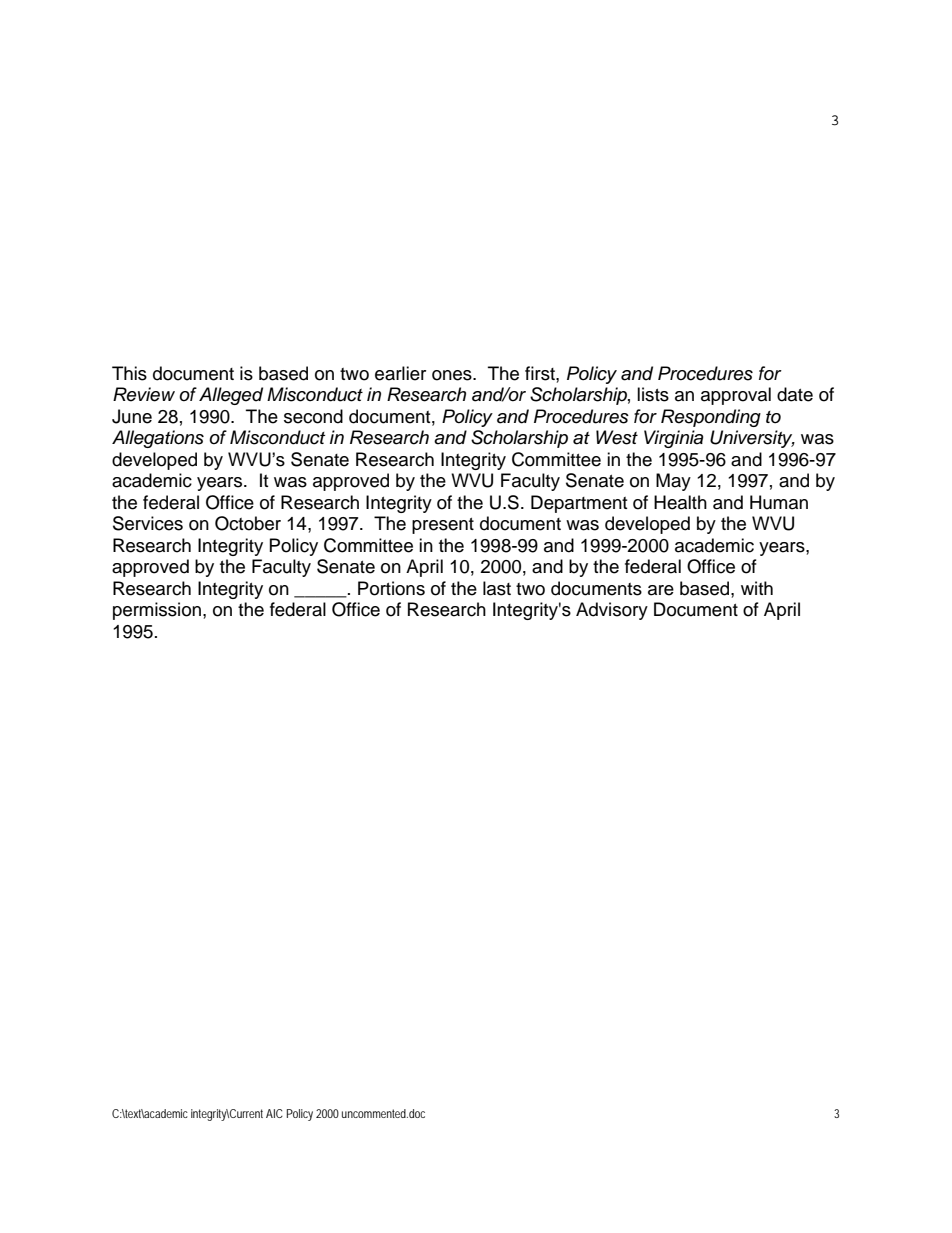 This screenshot has width=952, height=1233. I want to click on second, so click(313, 416).
